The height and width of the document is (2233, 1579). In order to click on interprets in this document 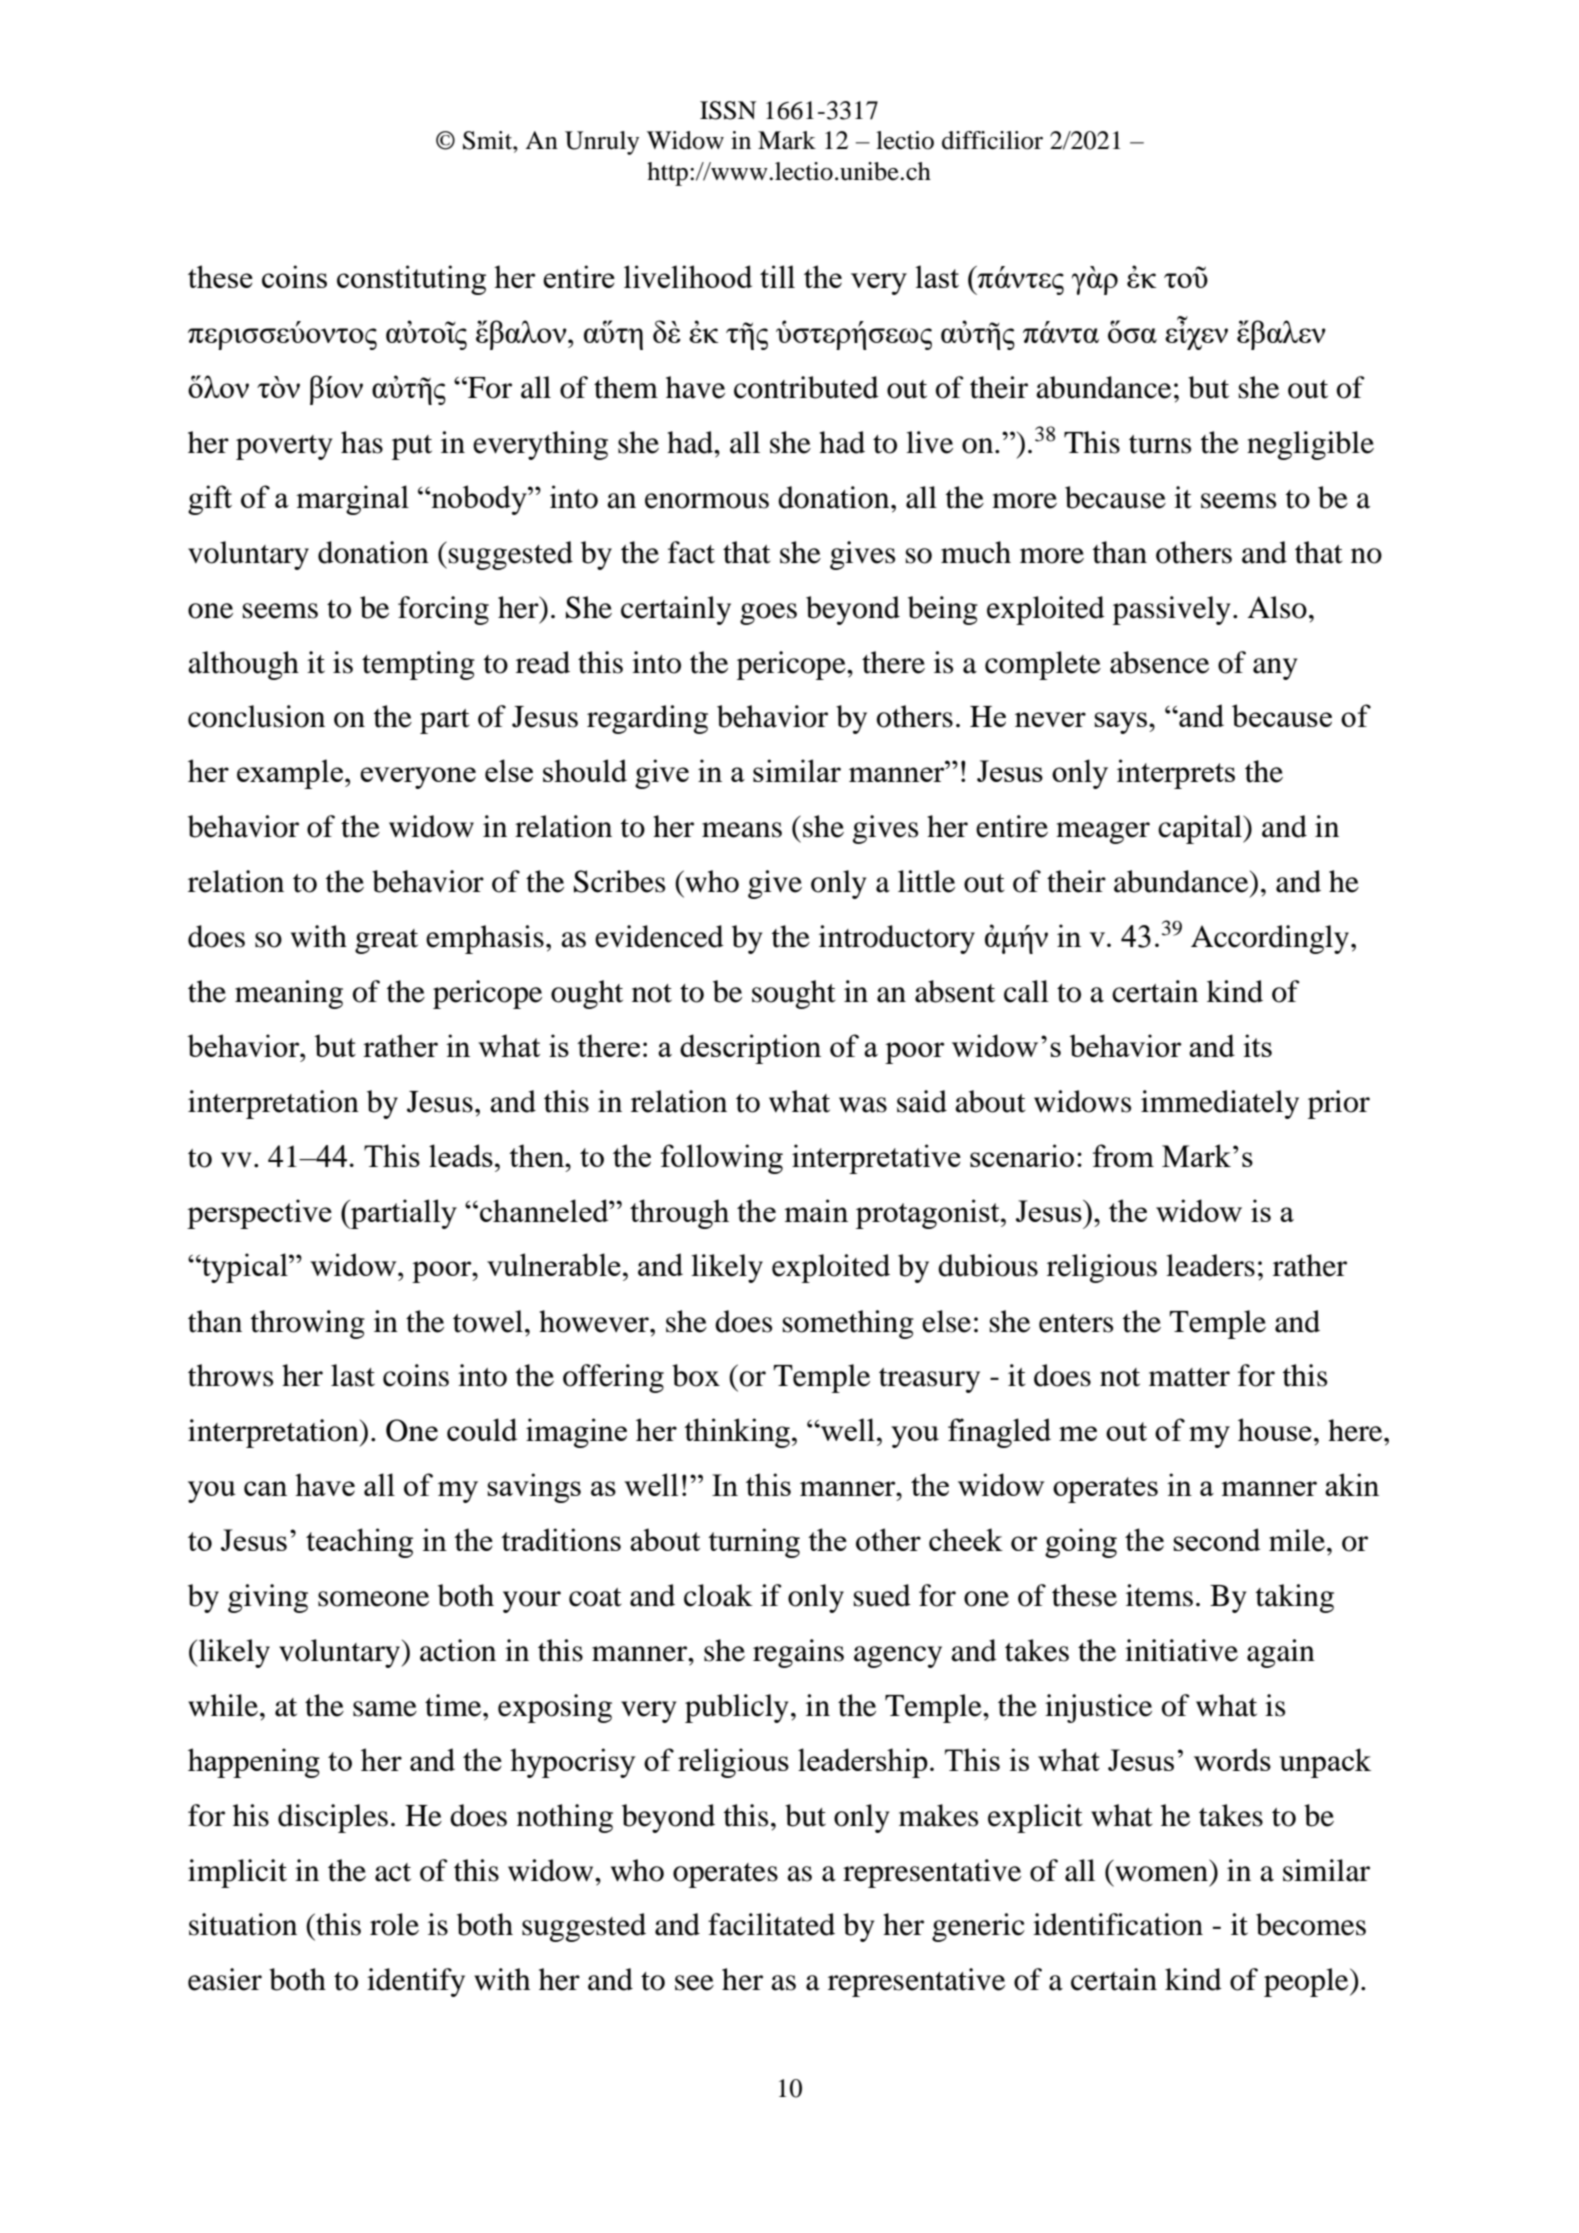, I will do `click(1176, 774)`.
